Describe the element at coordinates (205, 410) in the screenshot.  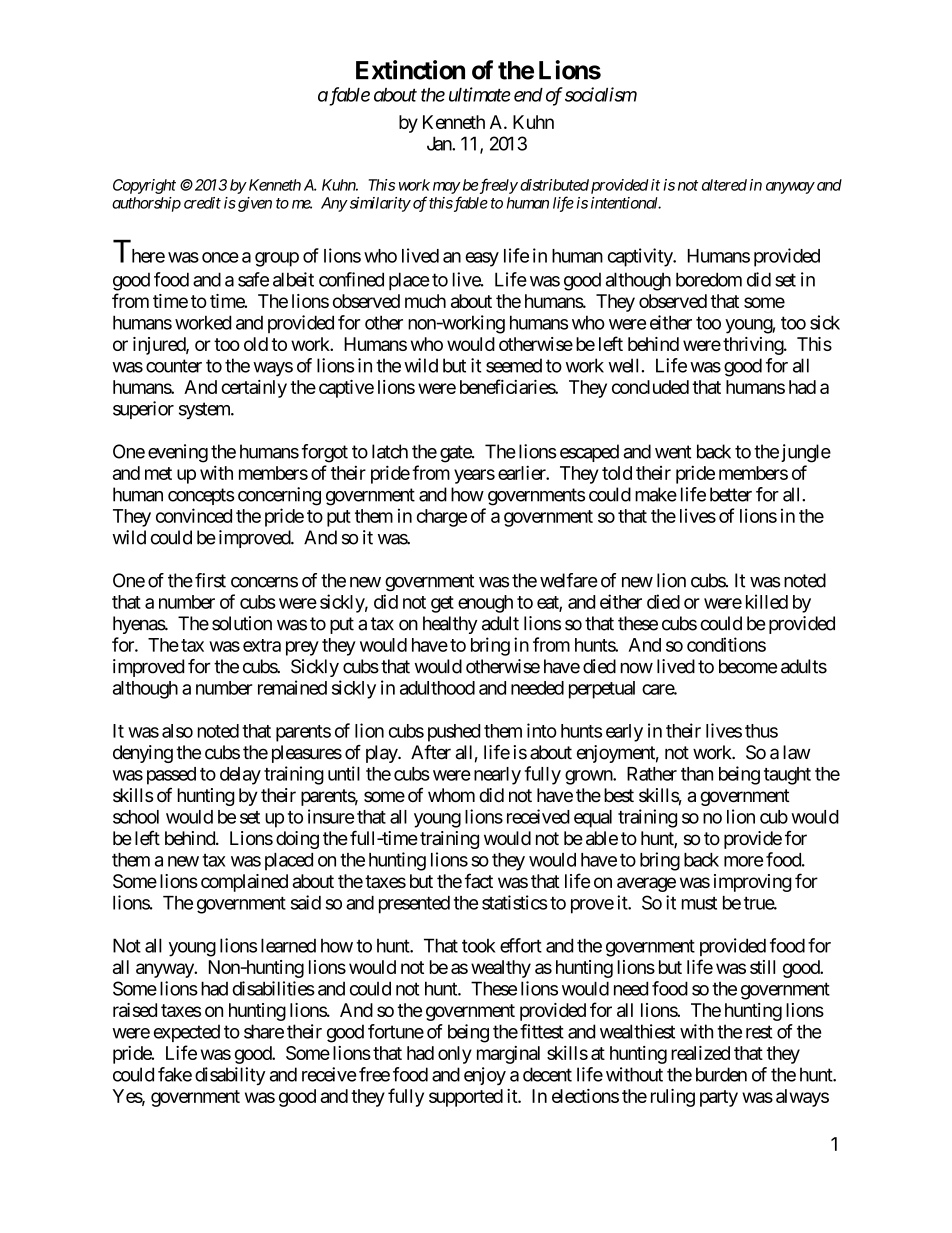
I see `system` at that location.
